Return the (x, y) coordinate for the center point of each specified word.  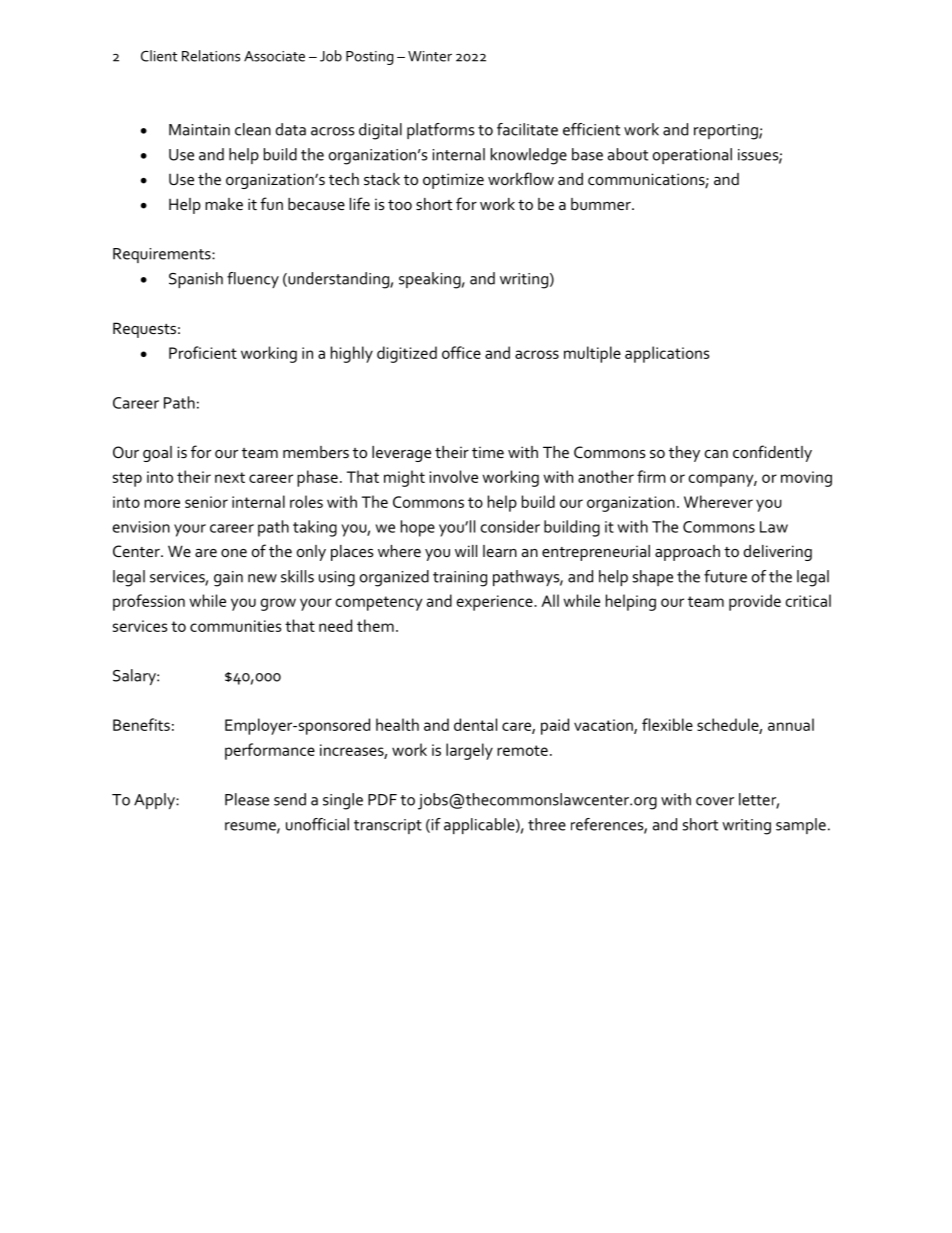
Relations (211, 56)
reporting (727, 132)
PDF (382, 800)
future (725, 576)
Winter (430, 56)
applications (667, 354)
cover (715, 801)
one (234, 553)
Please (247, 799)
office (461, 352)
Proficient (203, 352)
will (466, 551)
